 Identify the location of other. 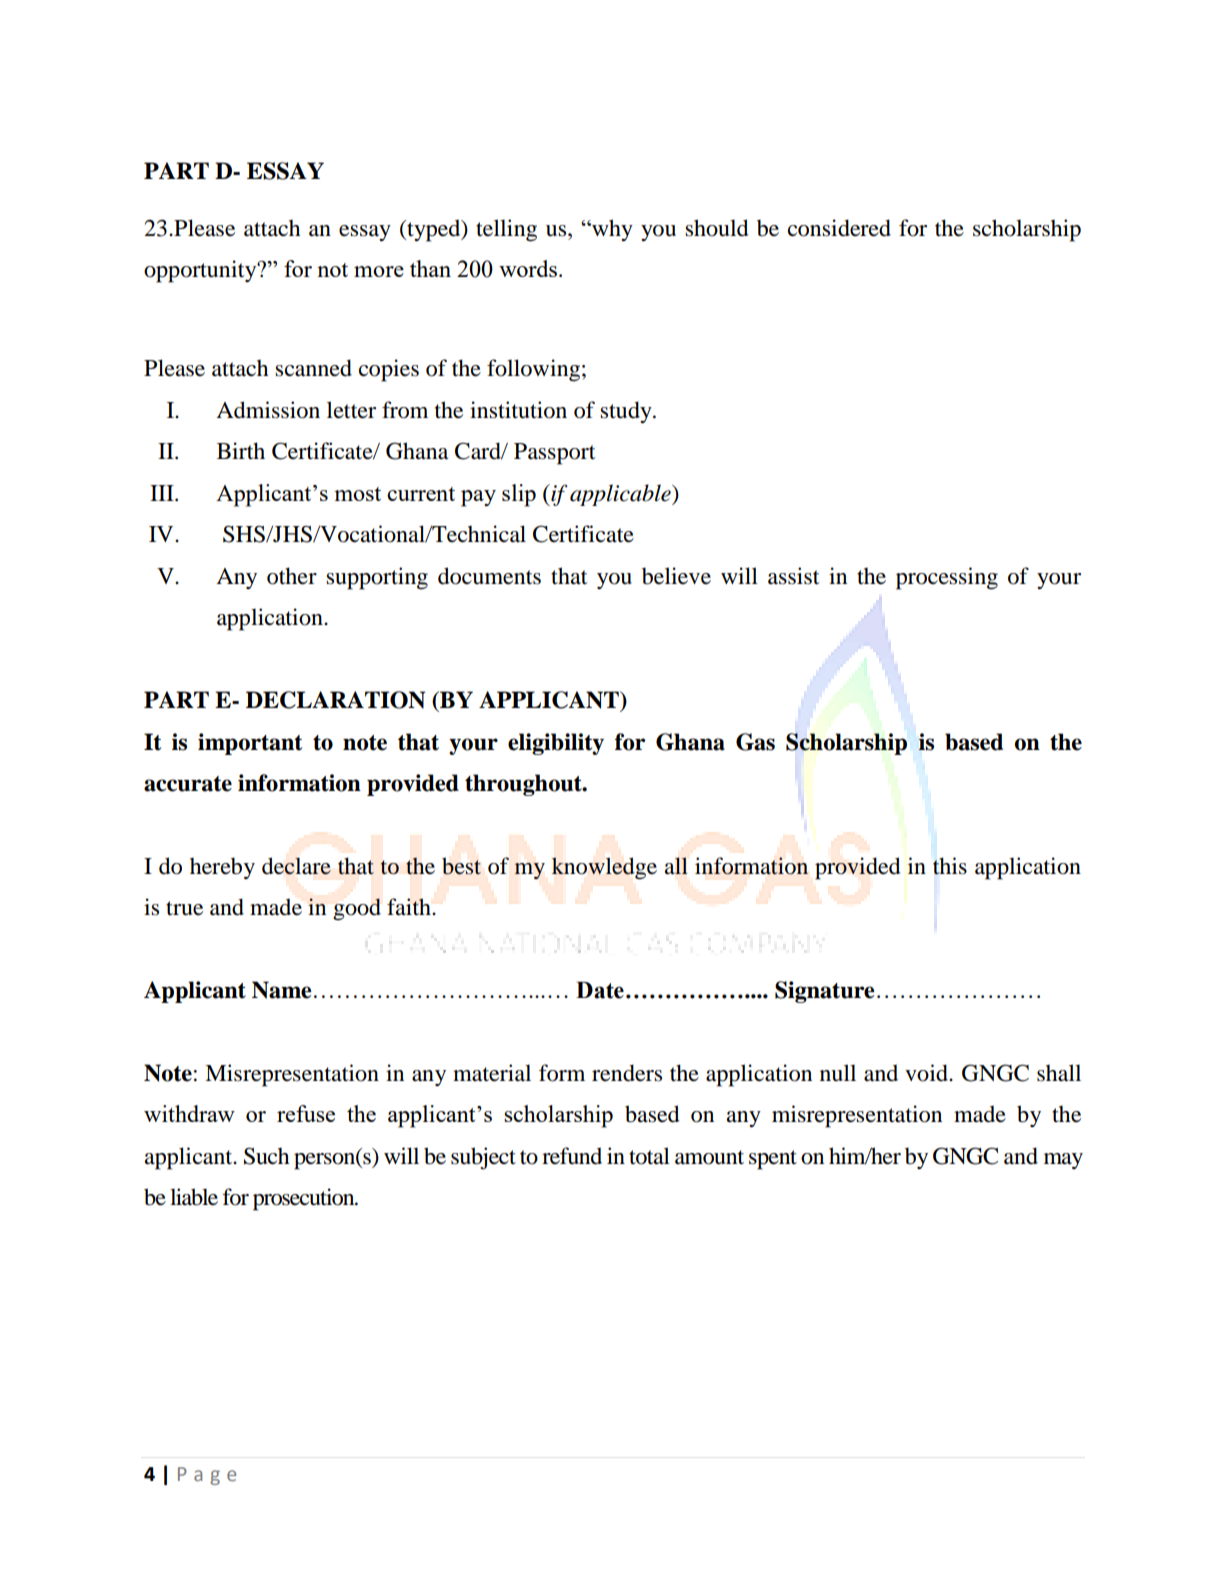
(292, 576).
